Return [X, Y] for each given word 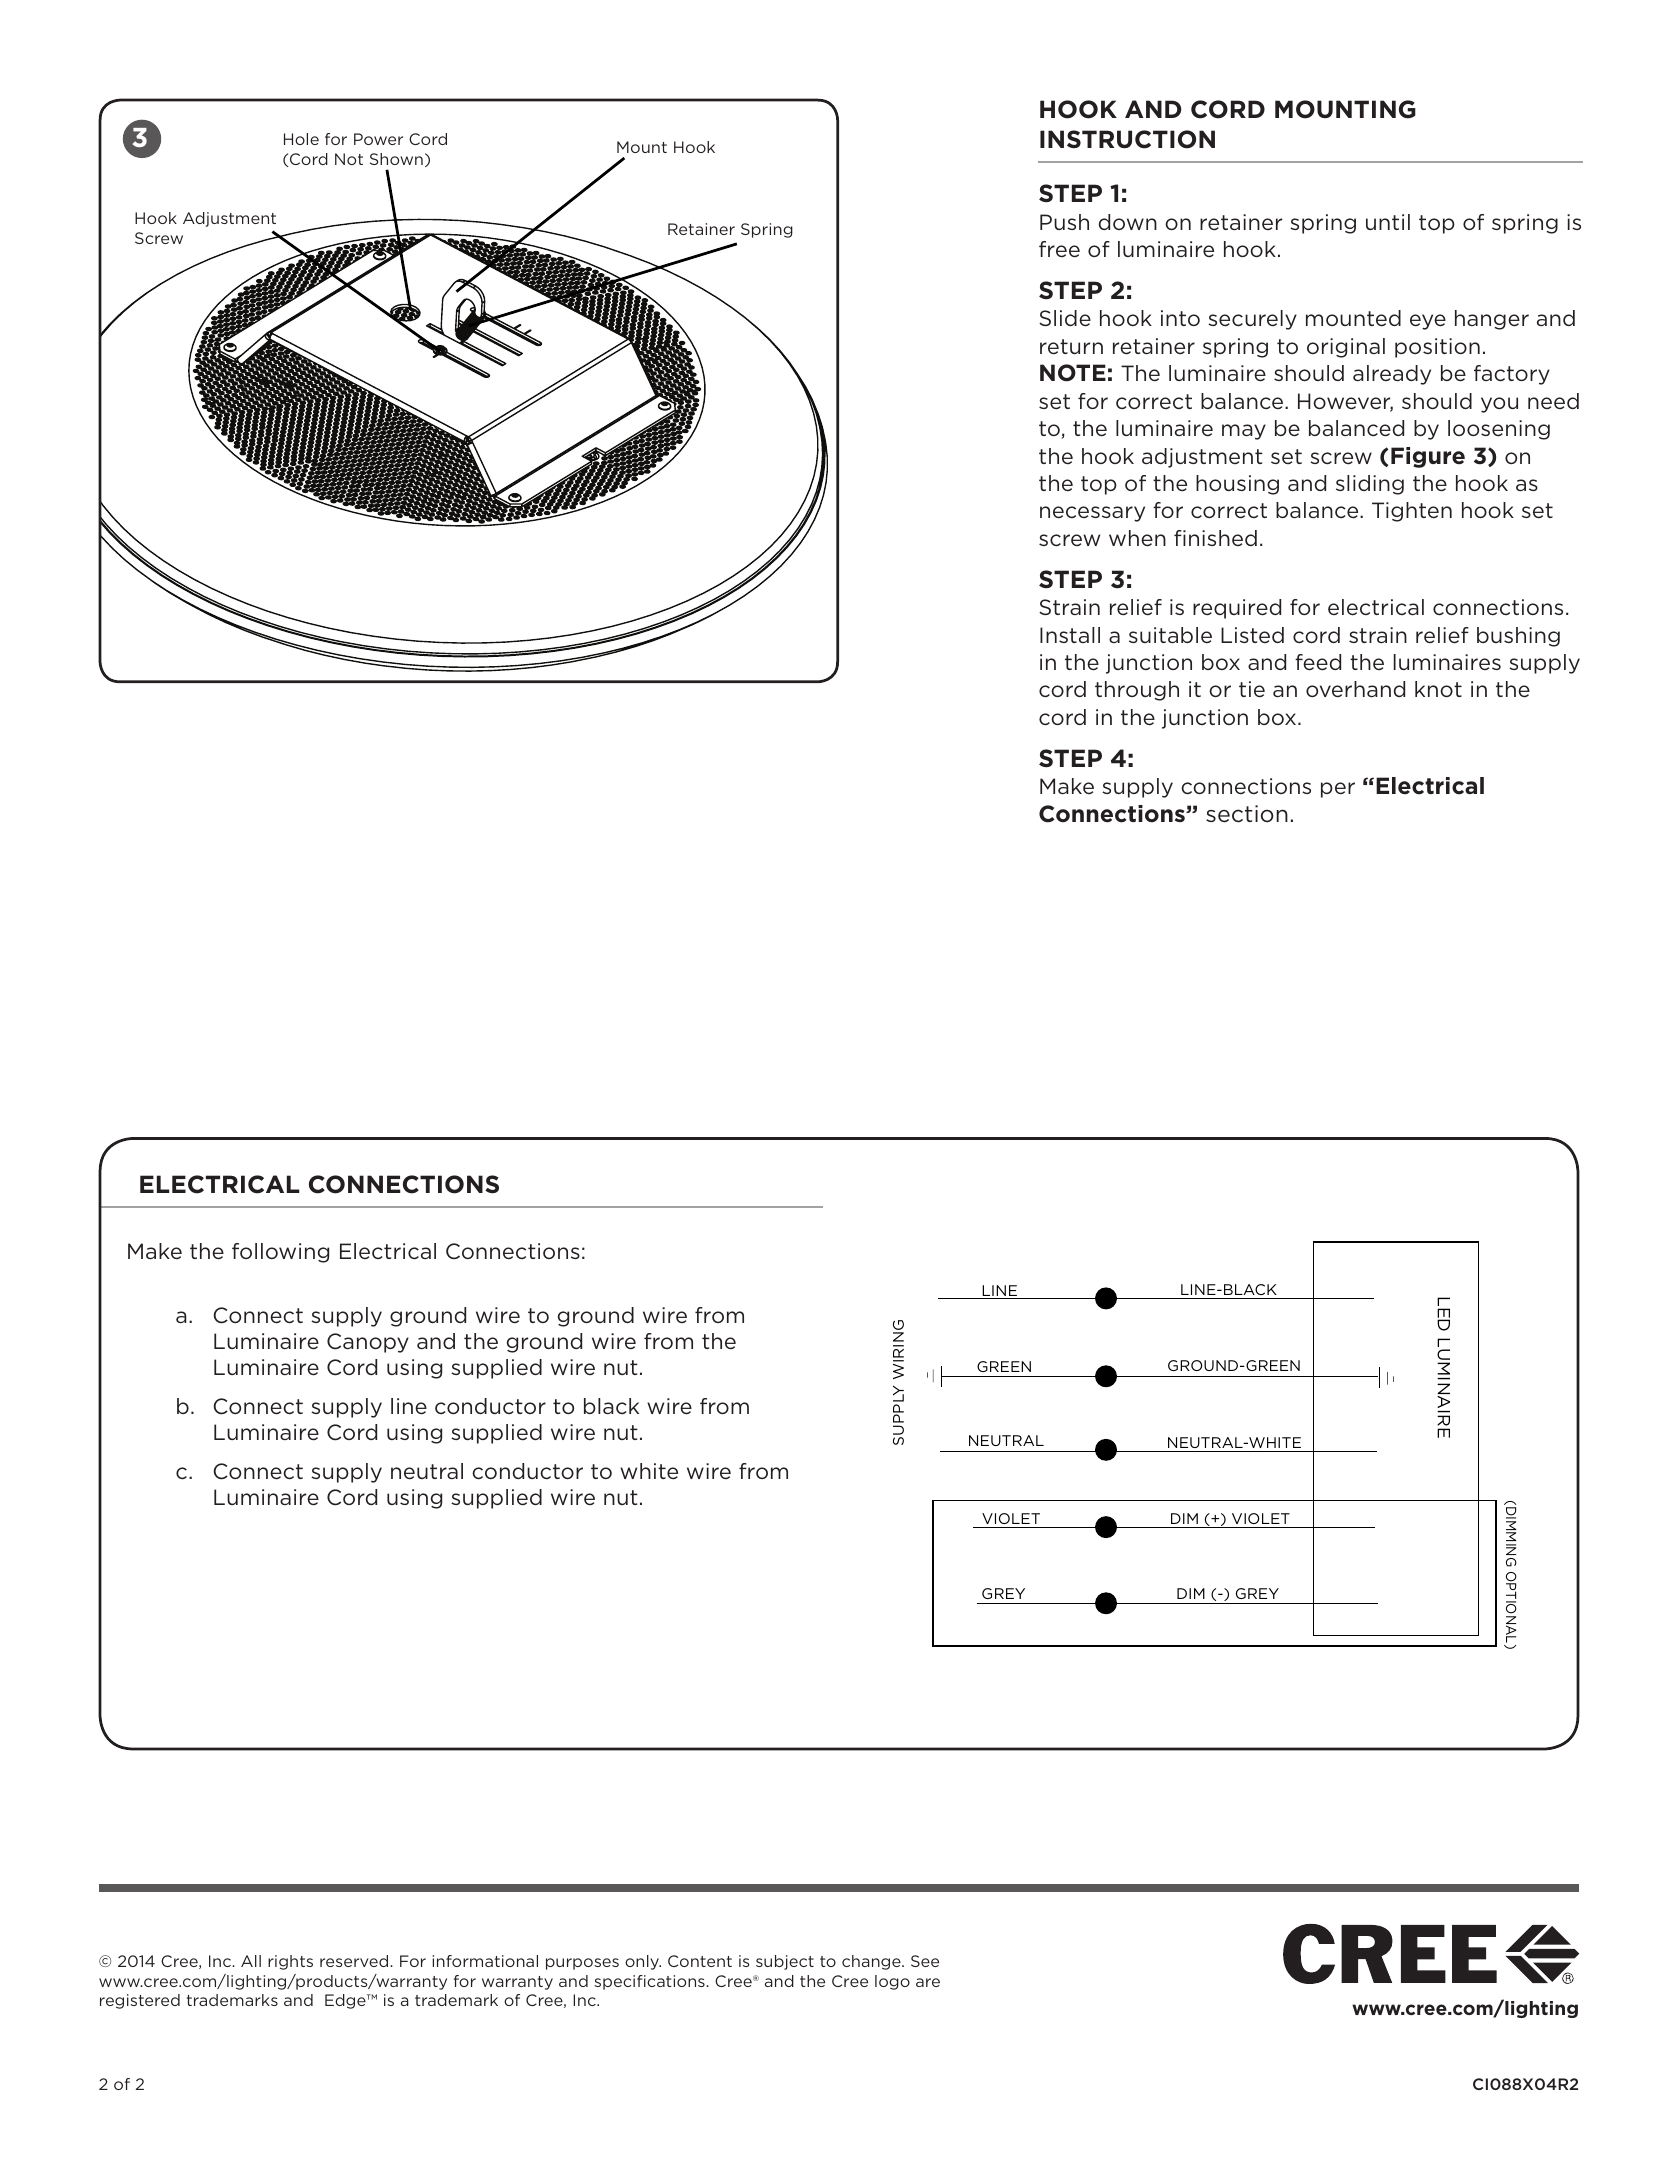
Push [1064, 222]
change [872, 1962]
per [1338, 790]
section [1247, 814]
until [1388, 222]
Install [1070, 635]
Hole [301, 139]
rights [290, 1962]
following [280, 1253]
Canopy [368, 1343]
